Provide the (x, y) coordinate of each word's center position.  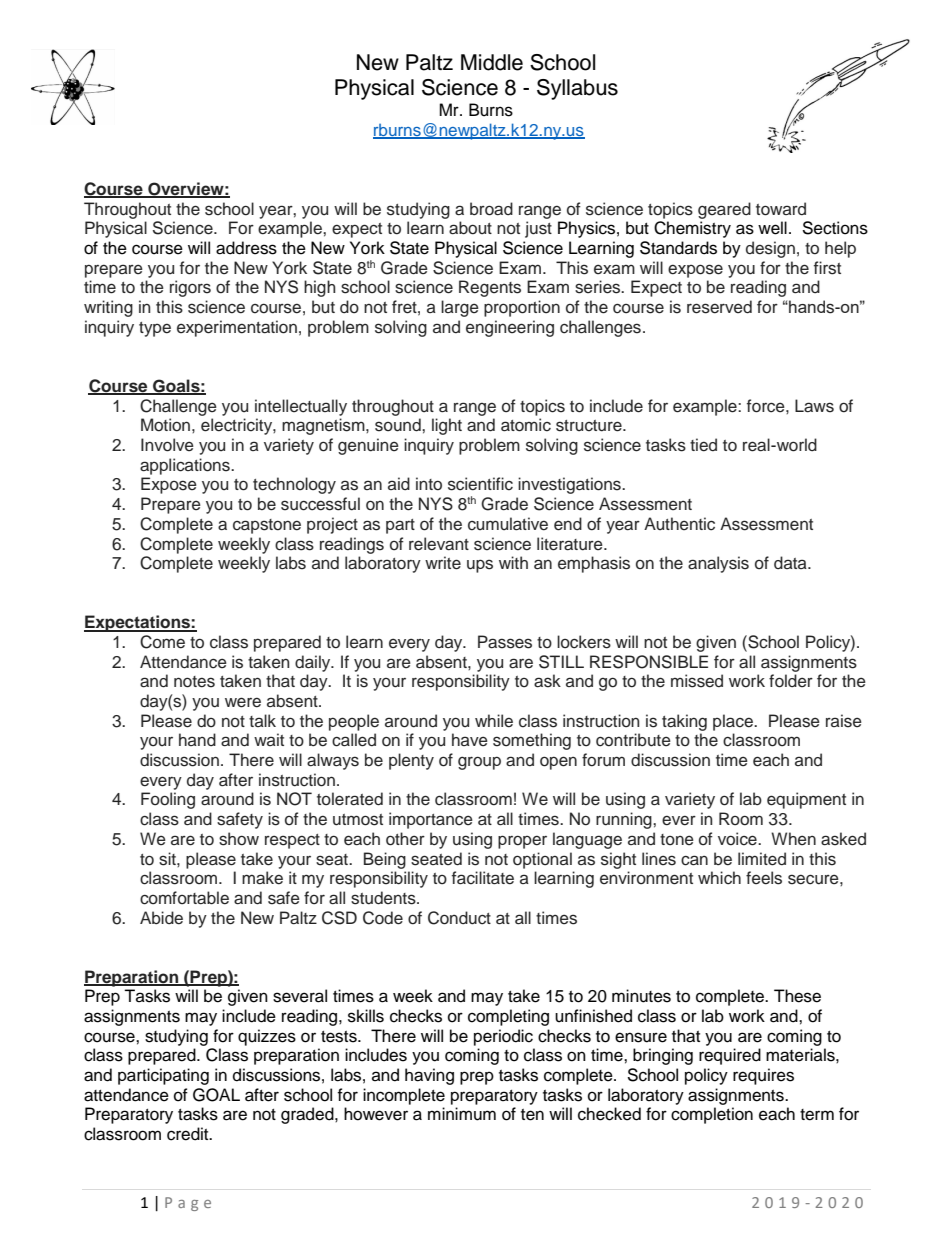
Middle (492, 62)
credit (189, 1134)
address (246, 248)
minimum (462, 1114)
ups (480, 566)
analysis (718, 564)
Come (162, 642)
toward (781, 209)
